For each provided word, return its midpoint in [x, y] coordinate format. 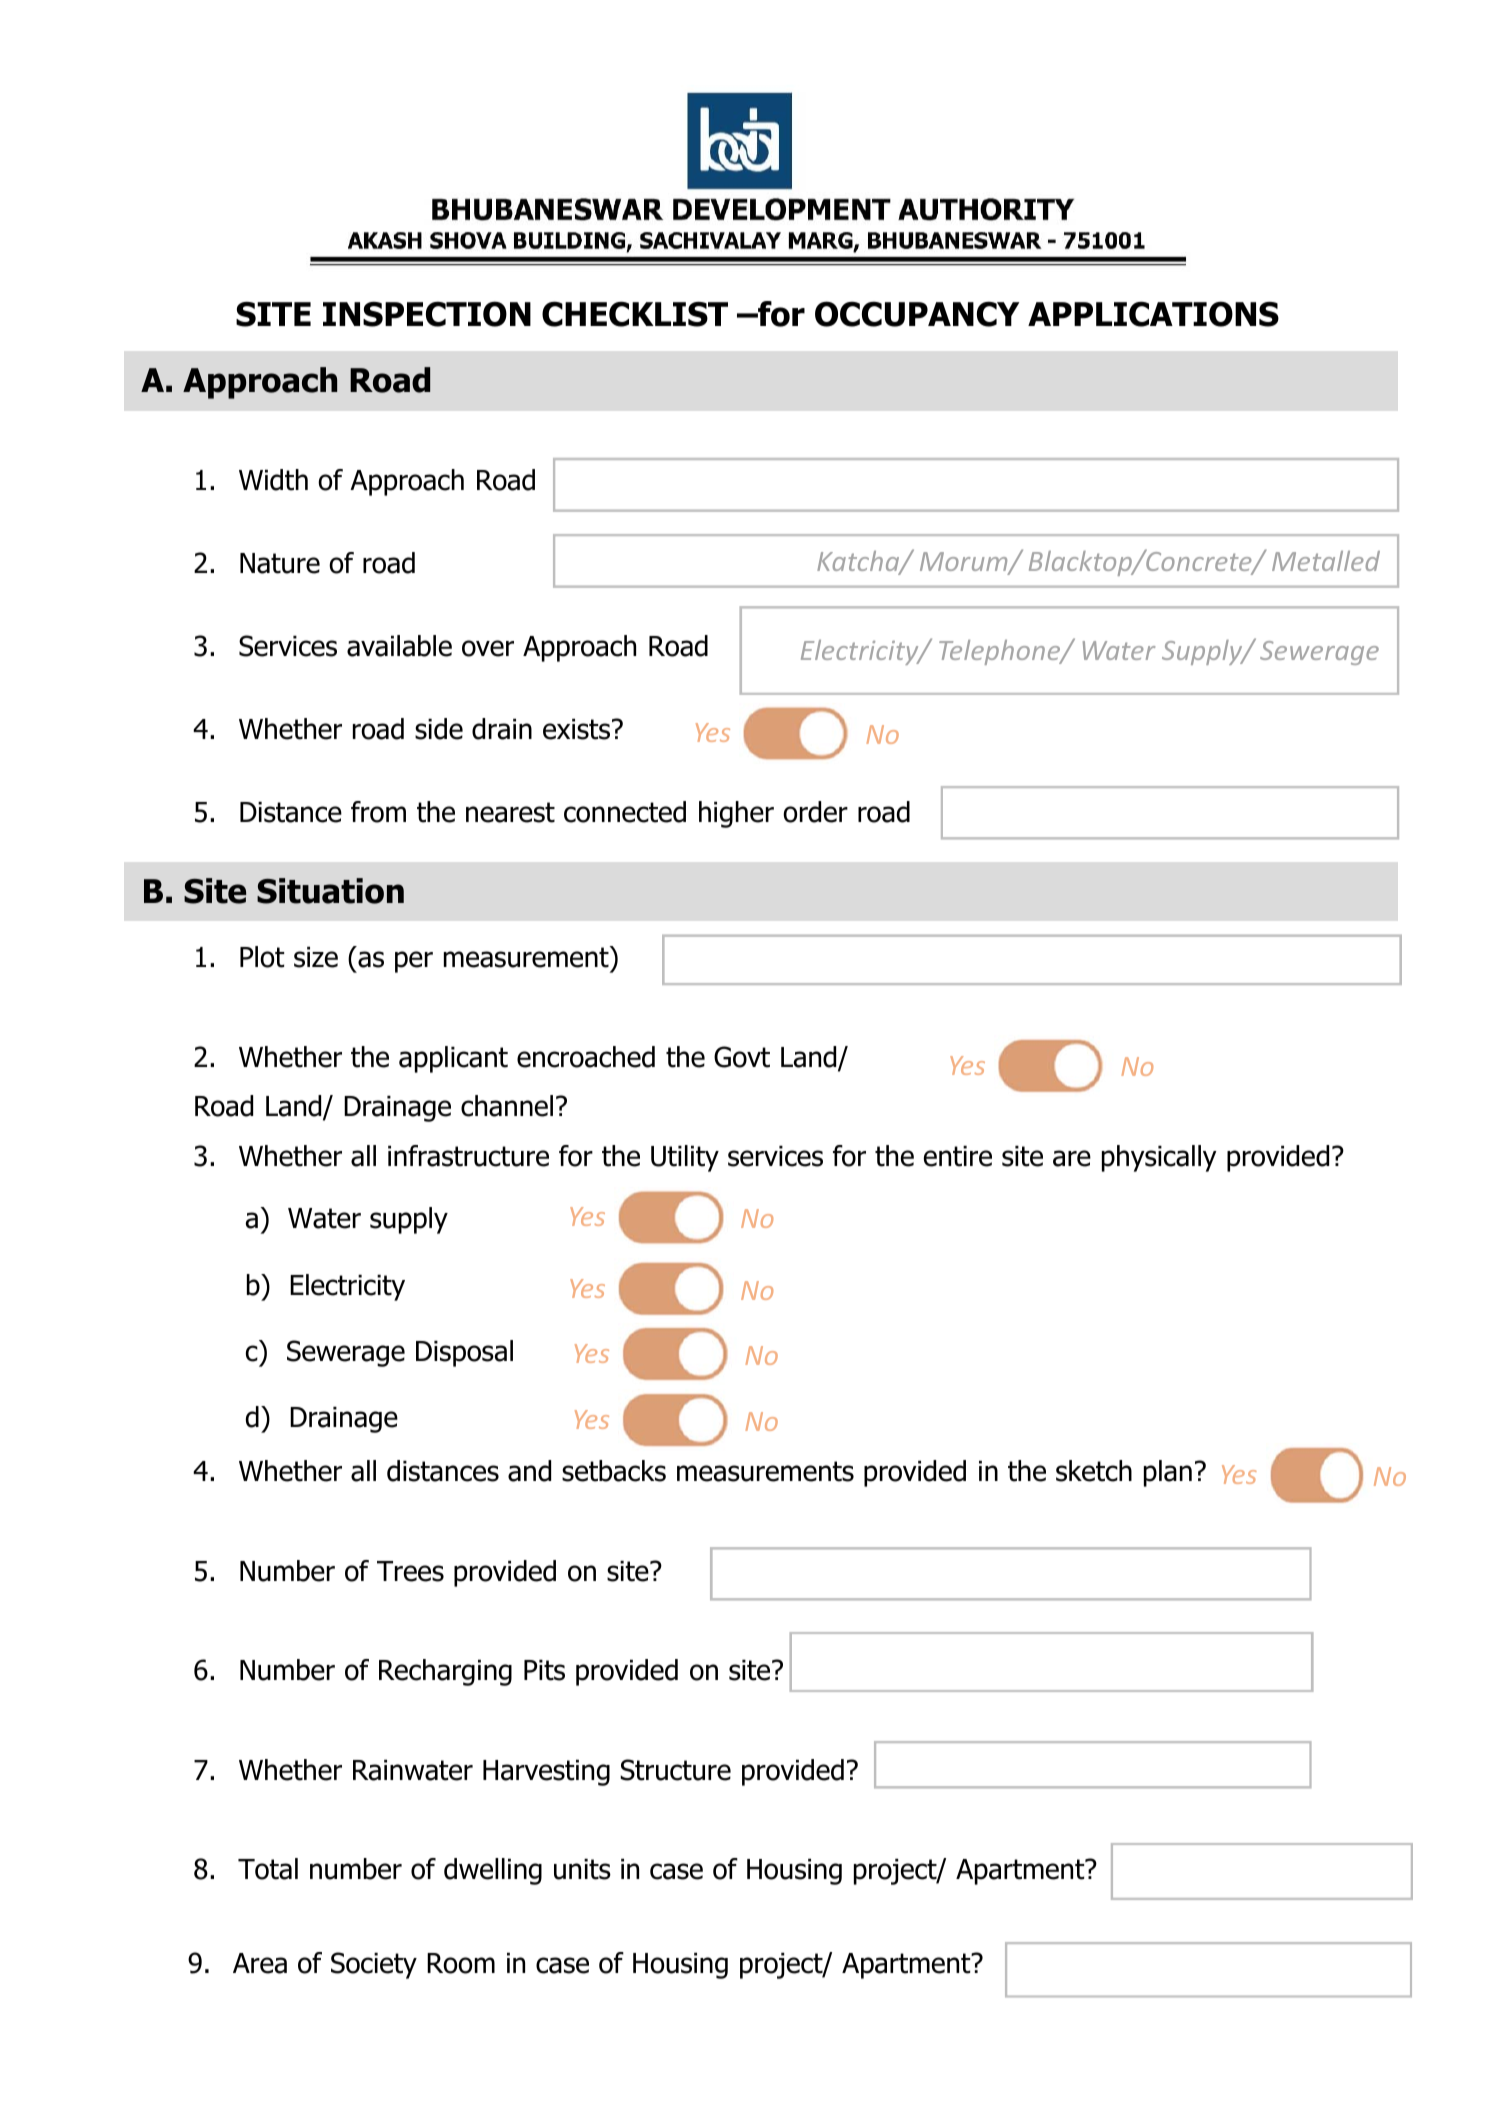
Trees [410, 1571]
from [378, 812]
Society [374, 1965]
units [582, 1869]
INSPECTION [427, 314]
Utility [685, 1158]
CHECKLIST [635, 314]
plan [1168, 1473]
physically [1159, 1158]
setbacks [614, 1471]
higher [736, 814]
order [815, 812]
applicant [453, 1059]
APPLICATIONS [1153, 314]
